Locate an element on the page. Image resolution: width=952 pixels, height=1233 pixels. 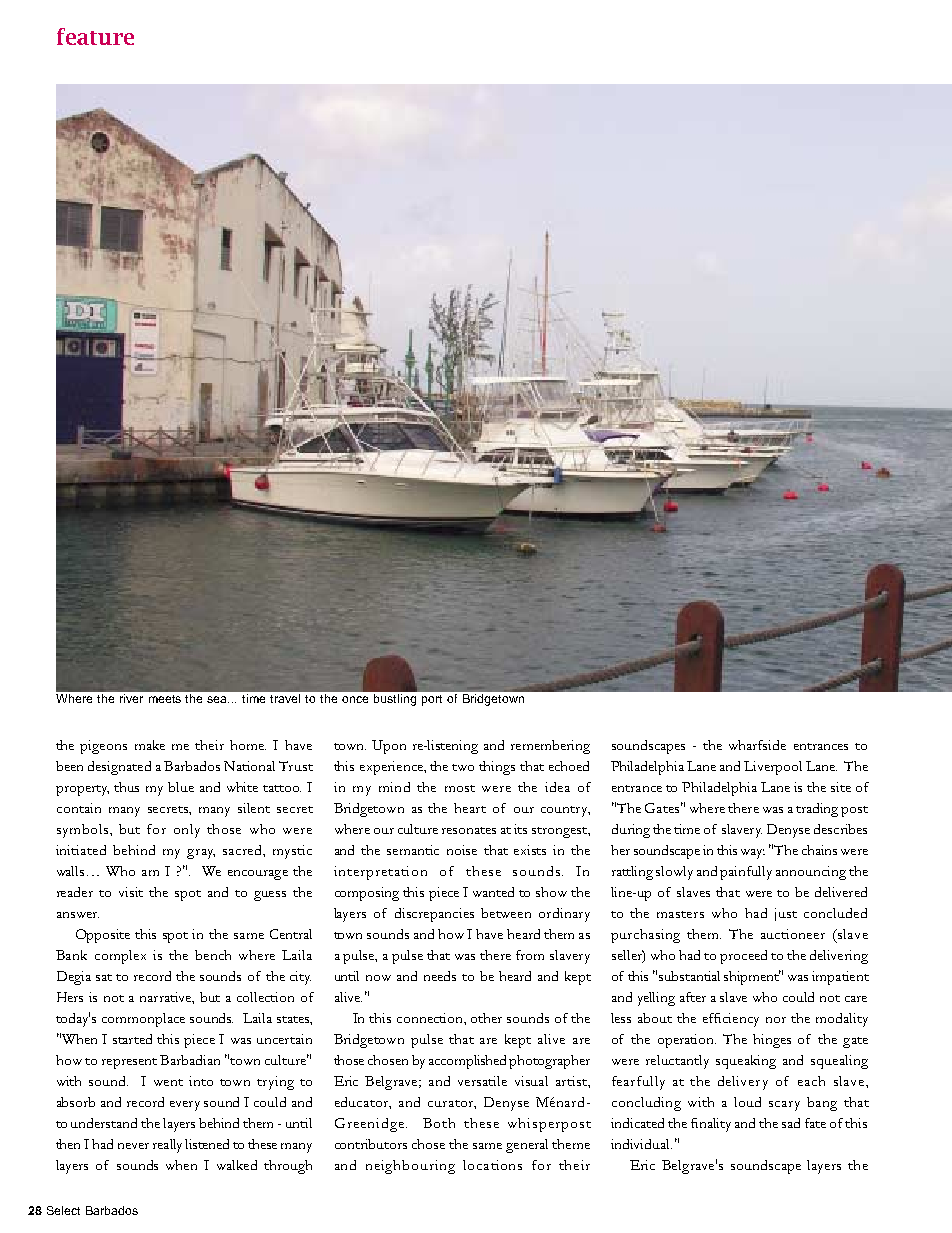
port is located at coordinates (432, 700).
